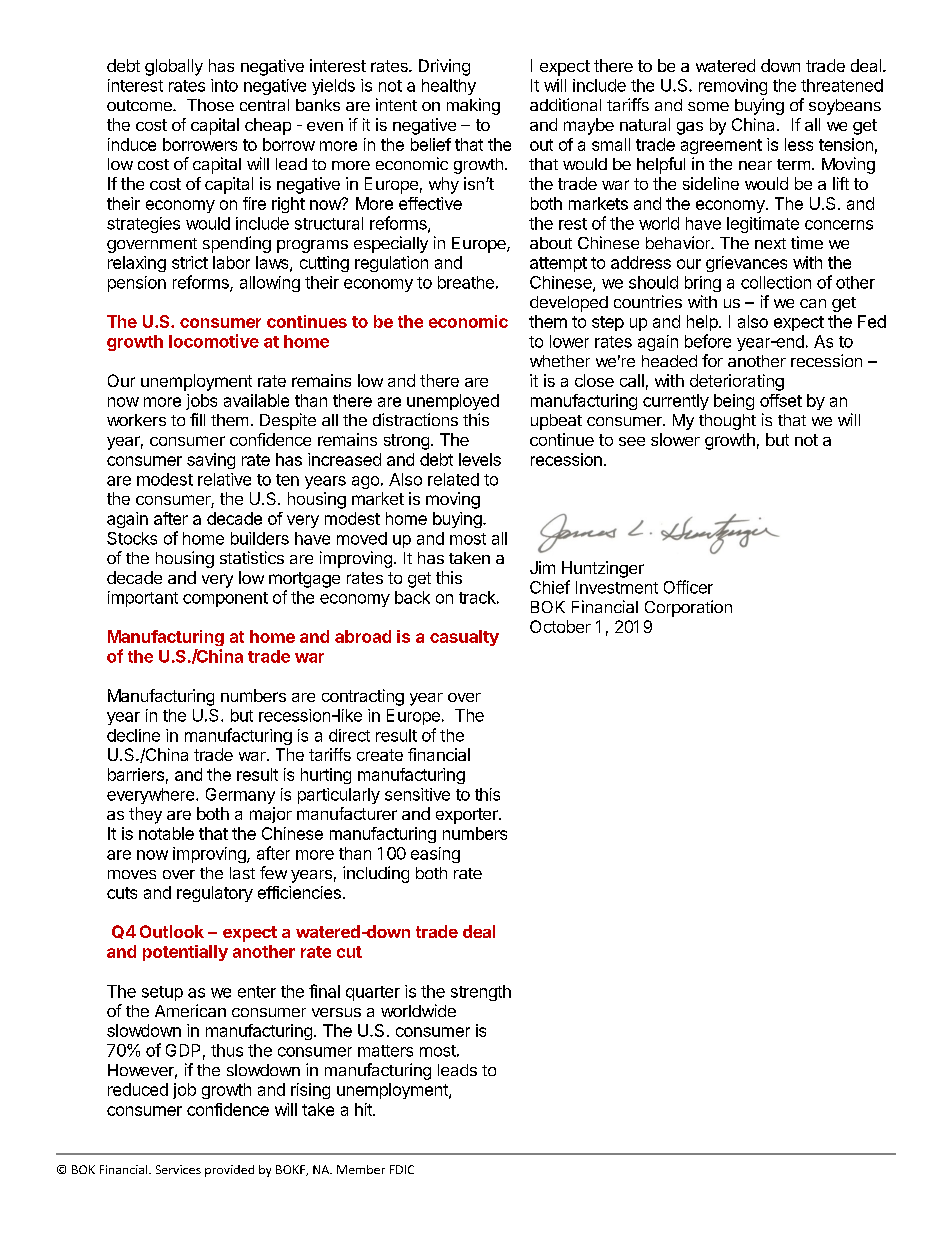 This page has height=1233, width=952. Describe the element at coordinates (464, 638) in the page. I see `casualty` at that location.
